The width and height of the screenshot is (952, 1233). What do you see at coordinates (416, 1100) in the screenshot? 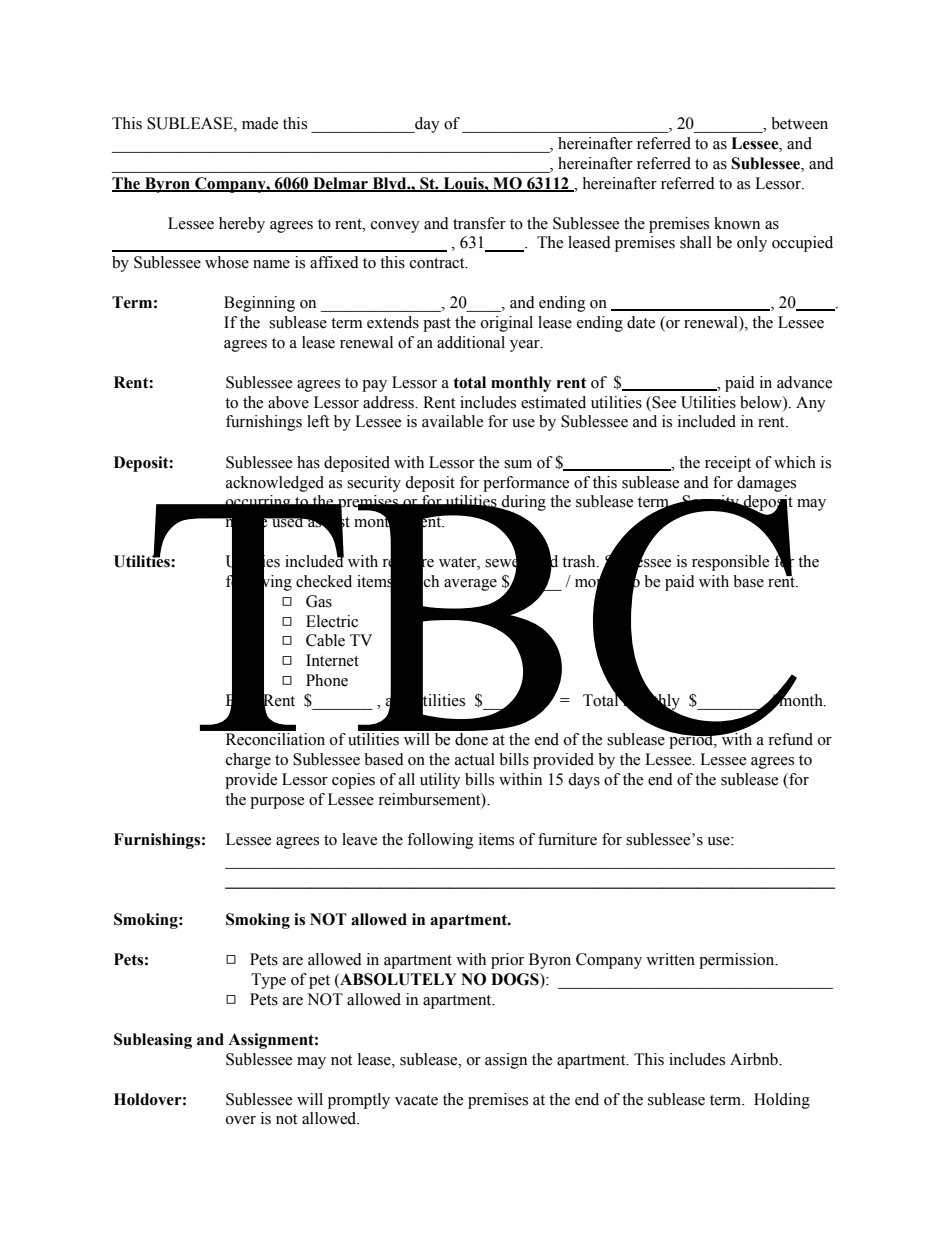
I see `vacate` at bounding box center [416, 1100].
